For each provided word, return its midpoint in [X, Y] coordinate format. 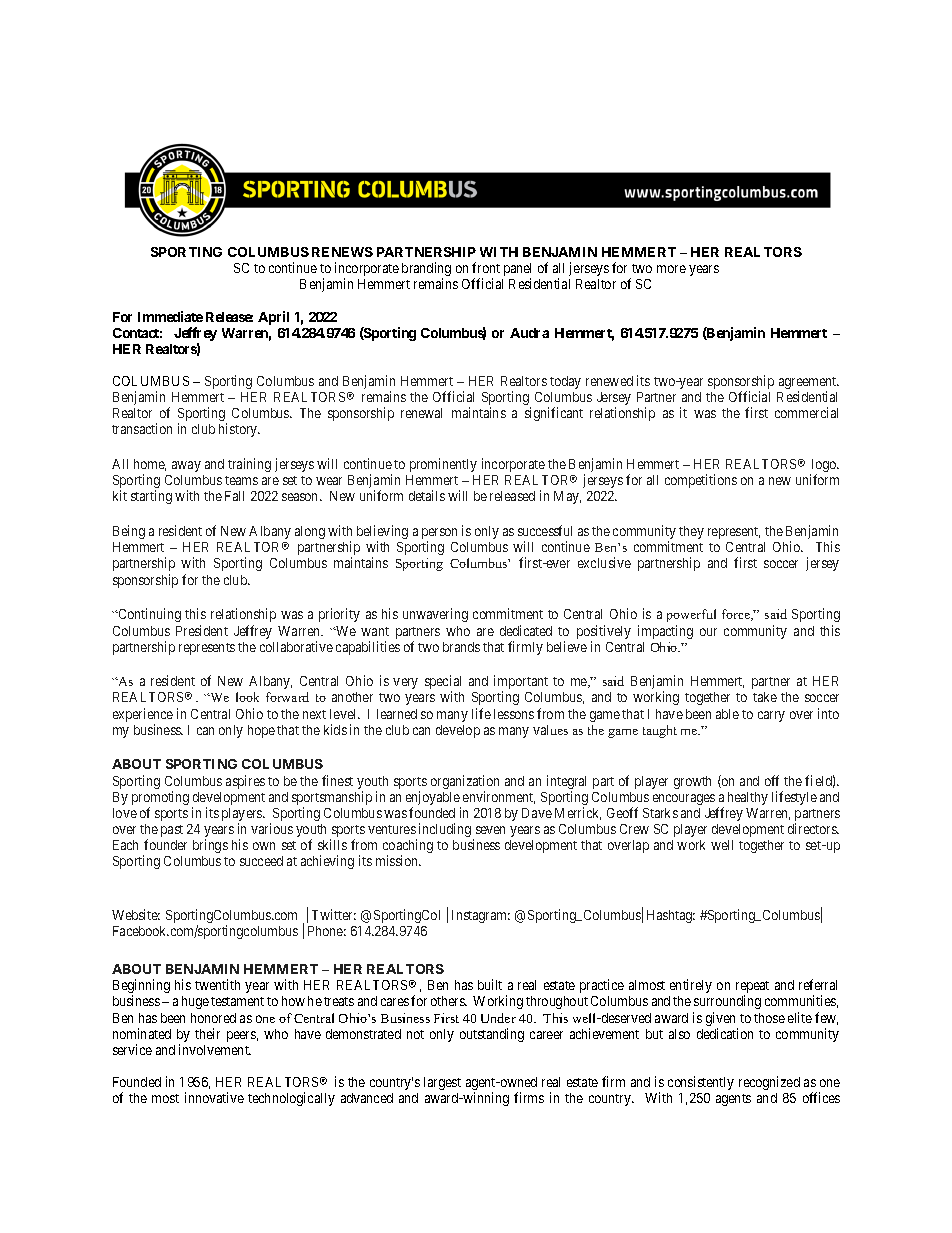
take [765, 697]
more [671, 269]
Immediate [170, 316]
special [443, 683]
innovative [214, 1097]
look [247, 697]
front [486, 267]
